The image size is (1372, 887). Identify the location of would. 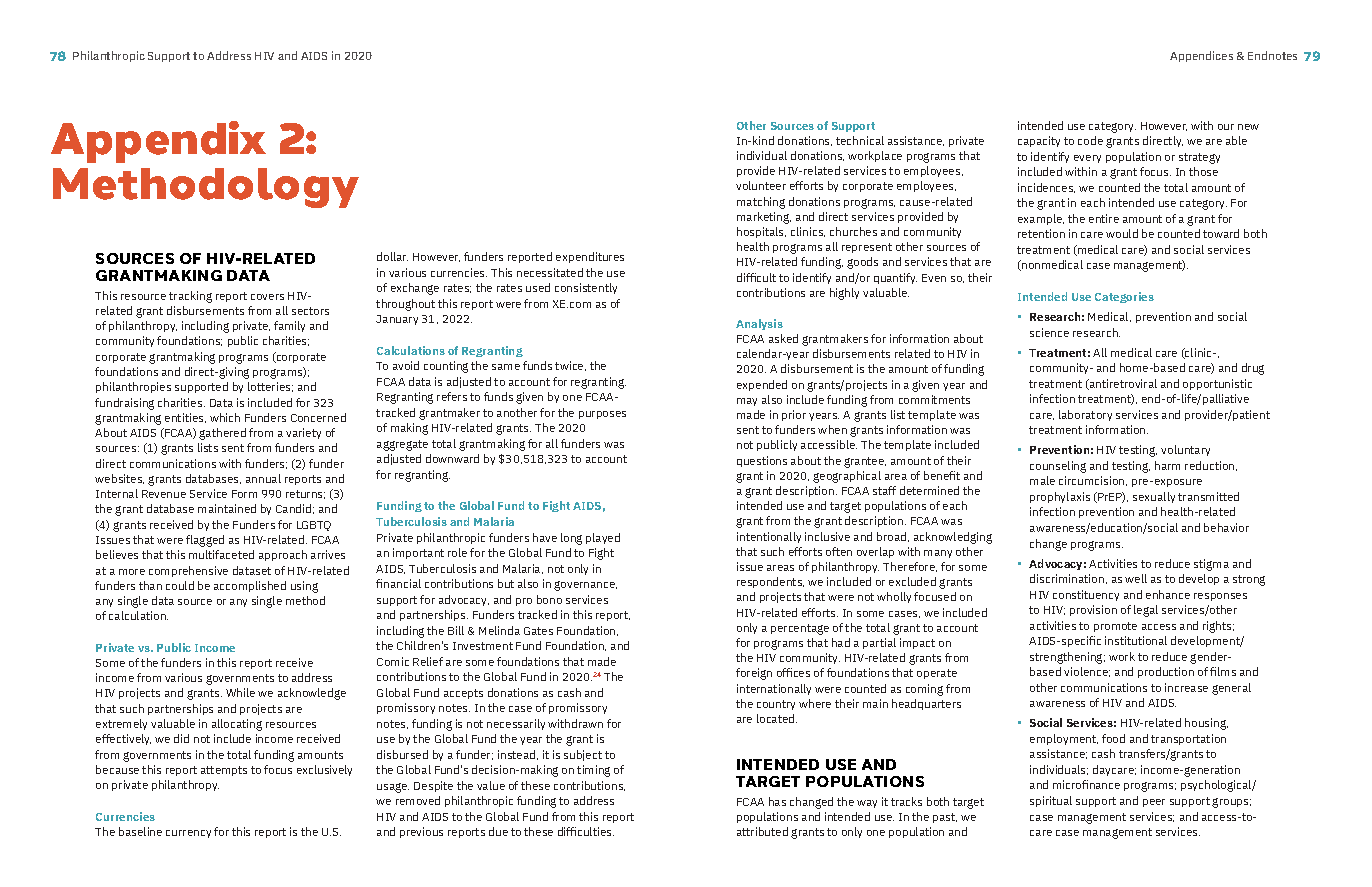
(1122, 233).
